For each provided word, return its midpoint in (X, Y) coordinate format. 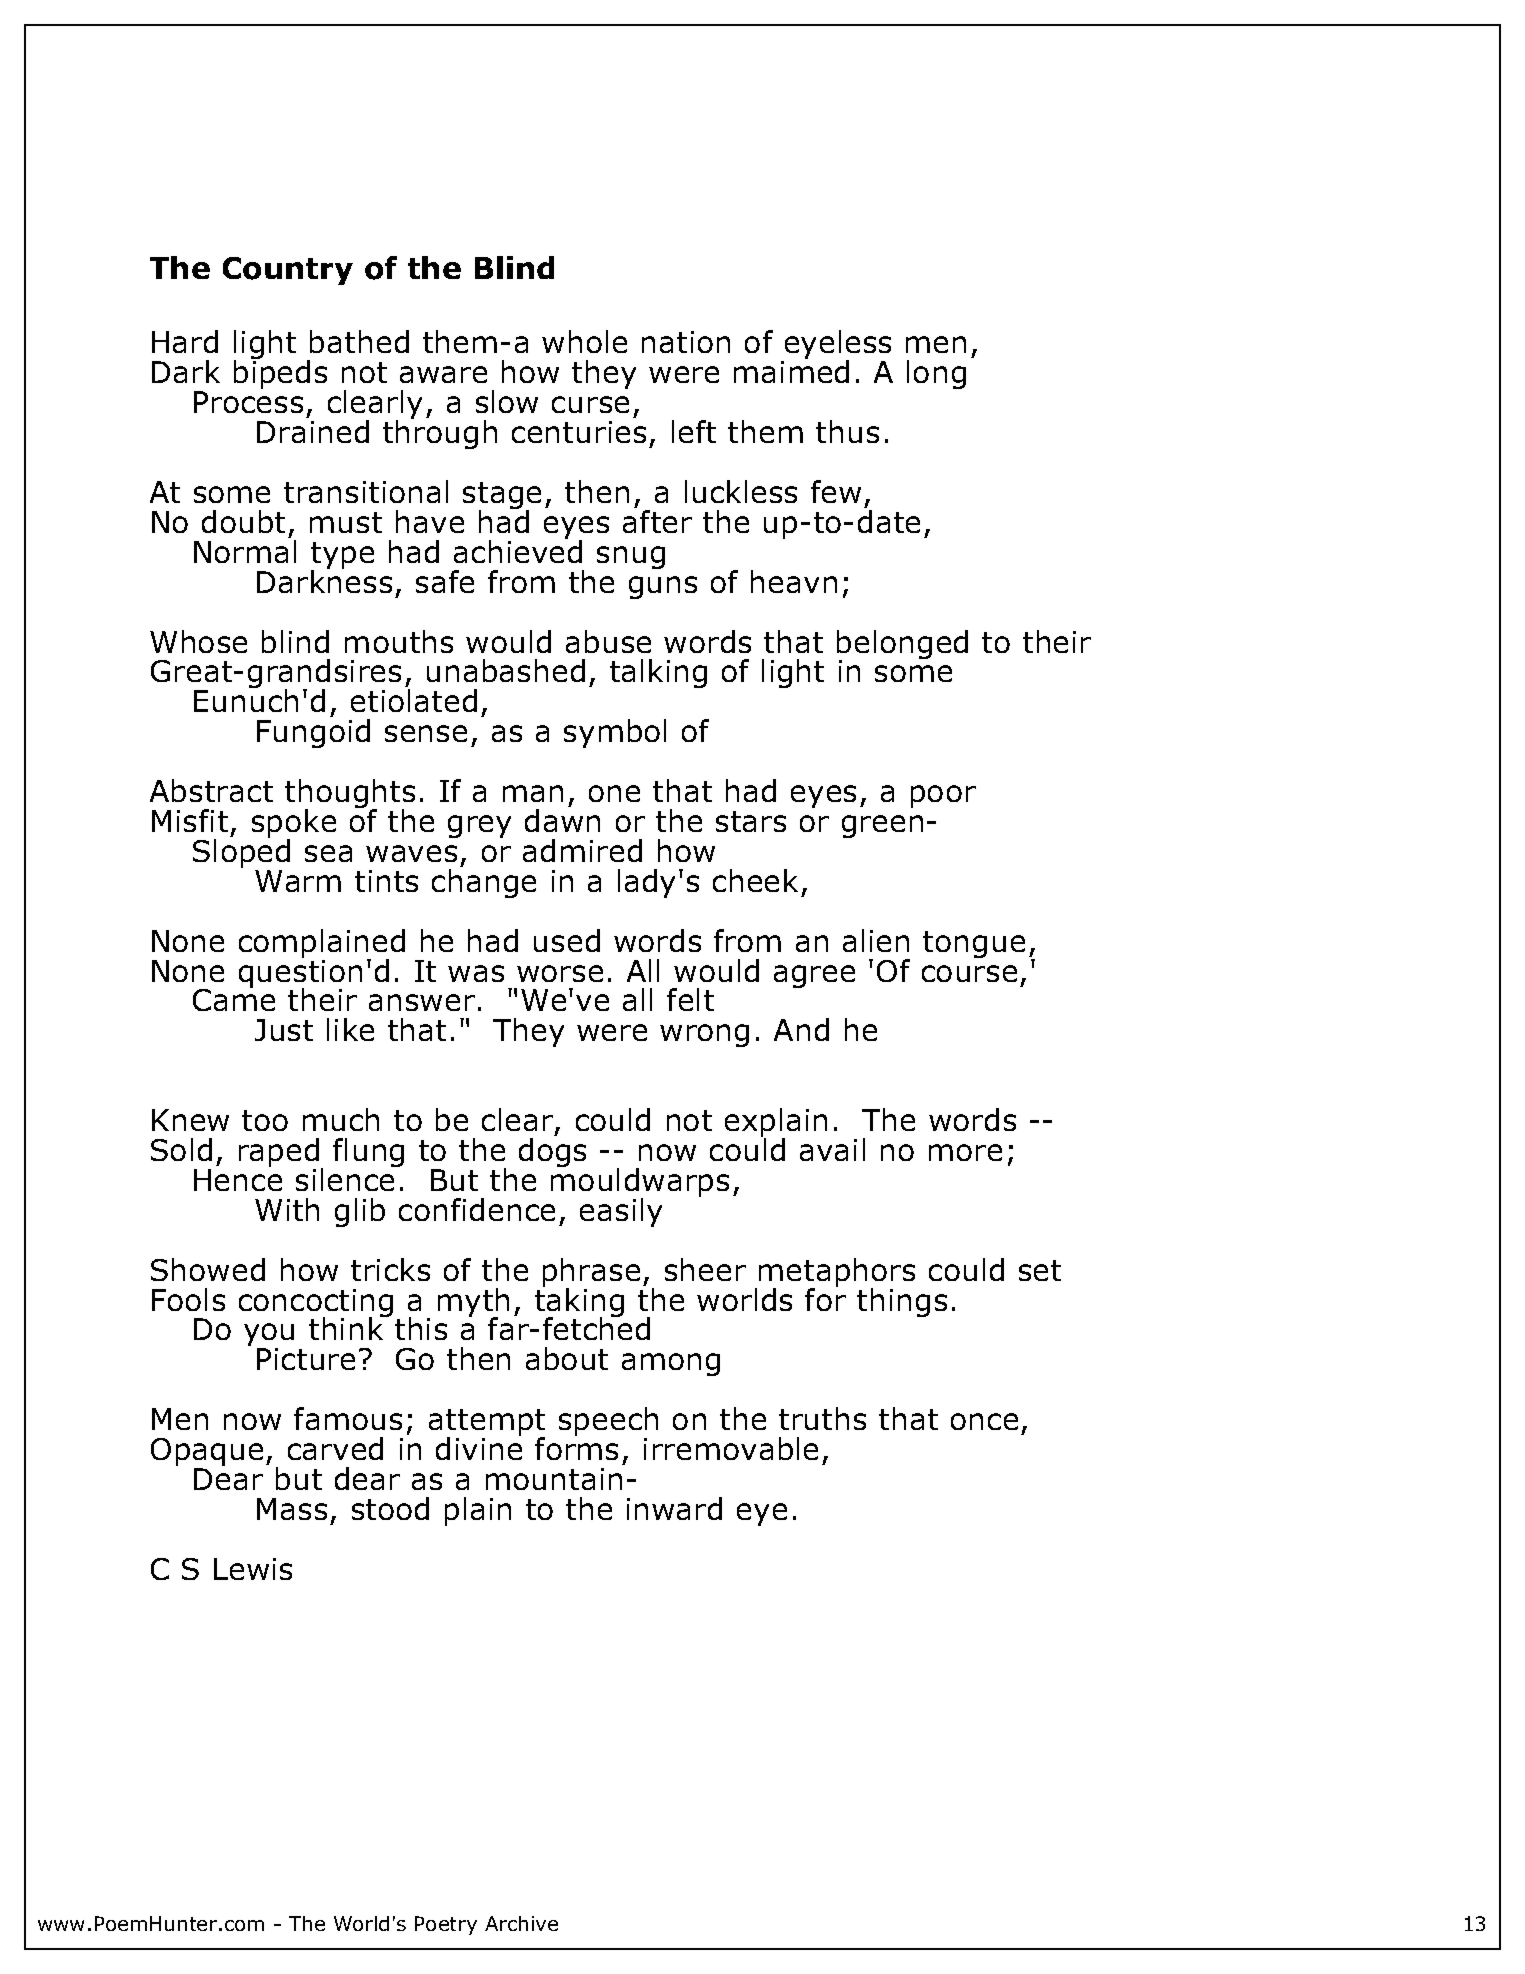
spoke (294, 825)
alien (876, 940)
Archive (521, 1923)
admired (582, 850)
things (902, 1302)
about (567, 1358)
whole (584, 341)
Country (288, 271)
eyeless (836, 346)
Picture (306, 1359)
